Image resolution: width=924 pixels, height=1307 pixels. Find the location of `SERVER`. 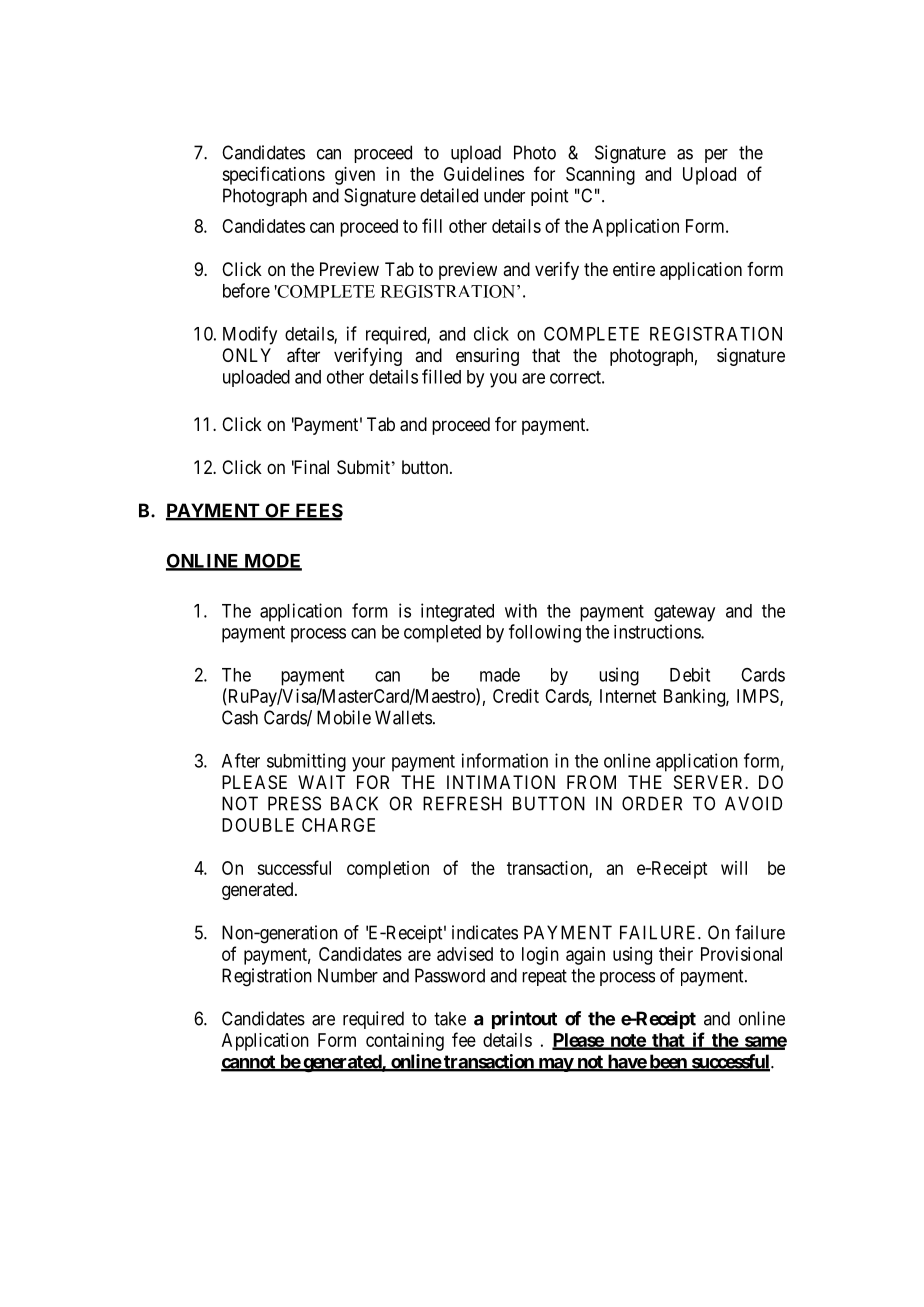

SERVER is located at coordinates (710, 782).
